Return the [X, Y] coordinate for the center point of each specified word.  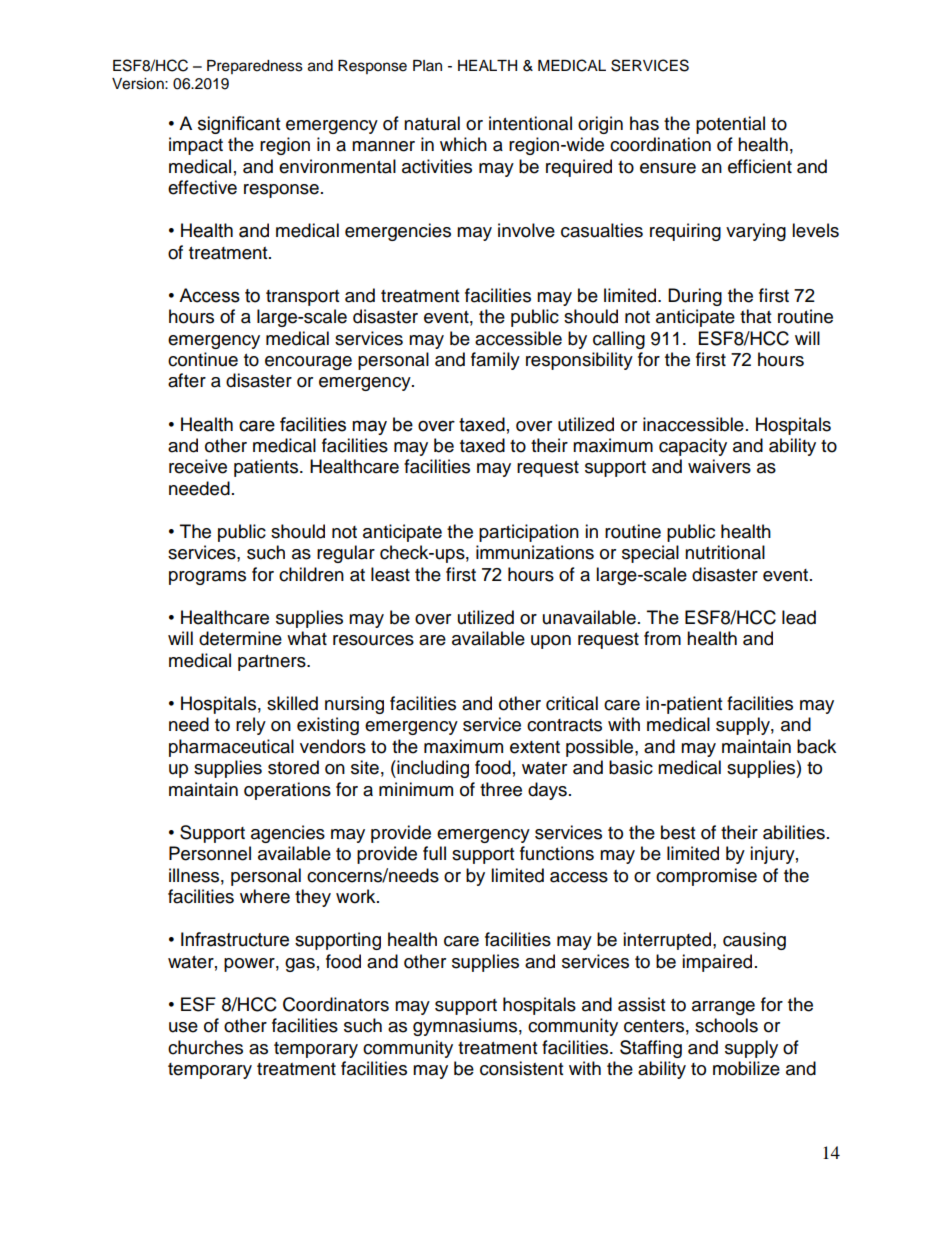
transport [302, 298]
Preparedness [255, 67]
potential [730, 125]
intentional [530, 123]
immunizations [535, 552]
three [501, 789]
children [311, 574]
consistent [521, 1068]
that [755, 316]
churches [205, 1047]
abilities [794, 832]
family [495, 361]
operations [287, 791]
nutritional [725, 552]
